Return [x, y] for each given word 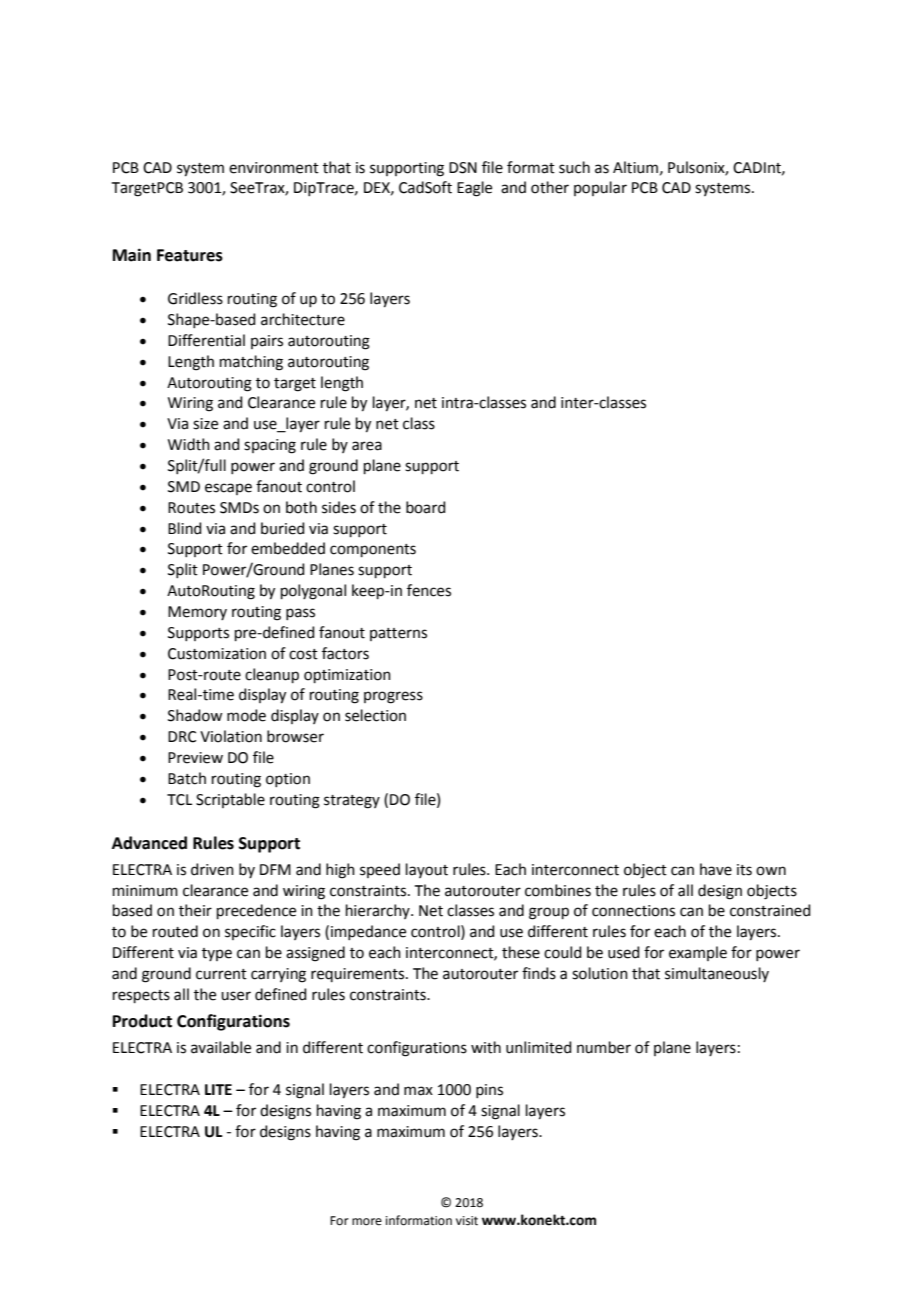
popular [600, 188]
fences [429, 590]
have [716, 869]
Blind [185, 528]
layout [427, 870]
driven [212, 869]
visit [467, 1221]
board [426, 507]
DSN [463, 168]
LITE [218, 1089]
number [604, 1047]
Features [190, 255]
